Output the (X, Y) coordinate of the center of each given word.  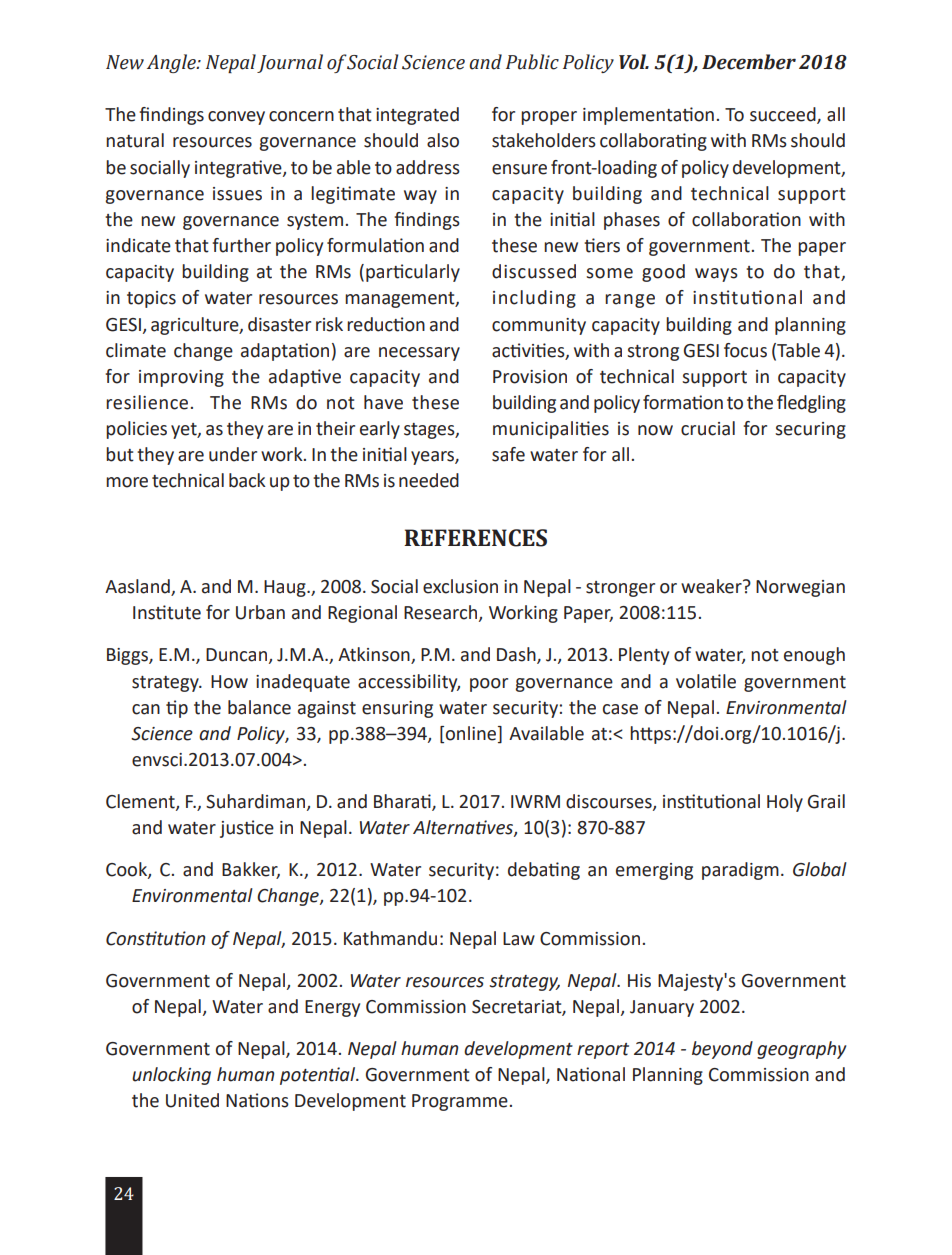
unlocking (171, 1076)
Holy (785, 803)
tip (177, 709)
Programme (460, 1102)
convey (236, 118)
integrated (417, 116)
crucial (708, 428)
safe (508, 454)
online (472, 734)
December (749, 62)
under (233, 454)
